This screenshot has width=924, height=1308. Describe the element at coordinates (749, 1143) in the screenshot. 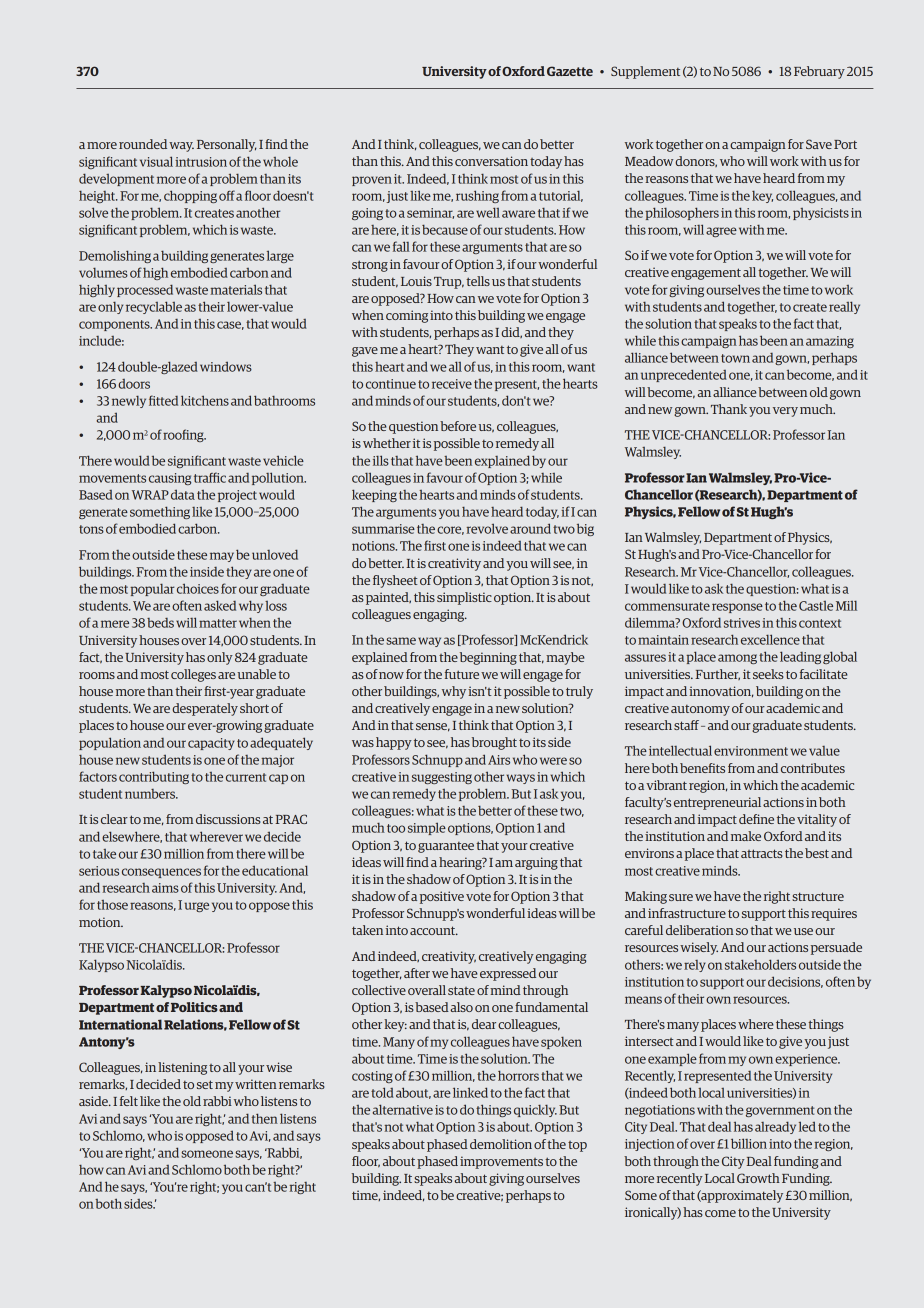

I see `billion` at that location.
